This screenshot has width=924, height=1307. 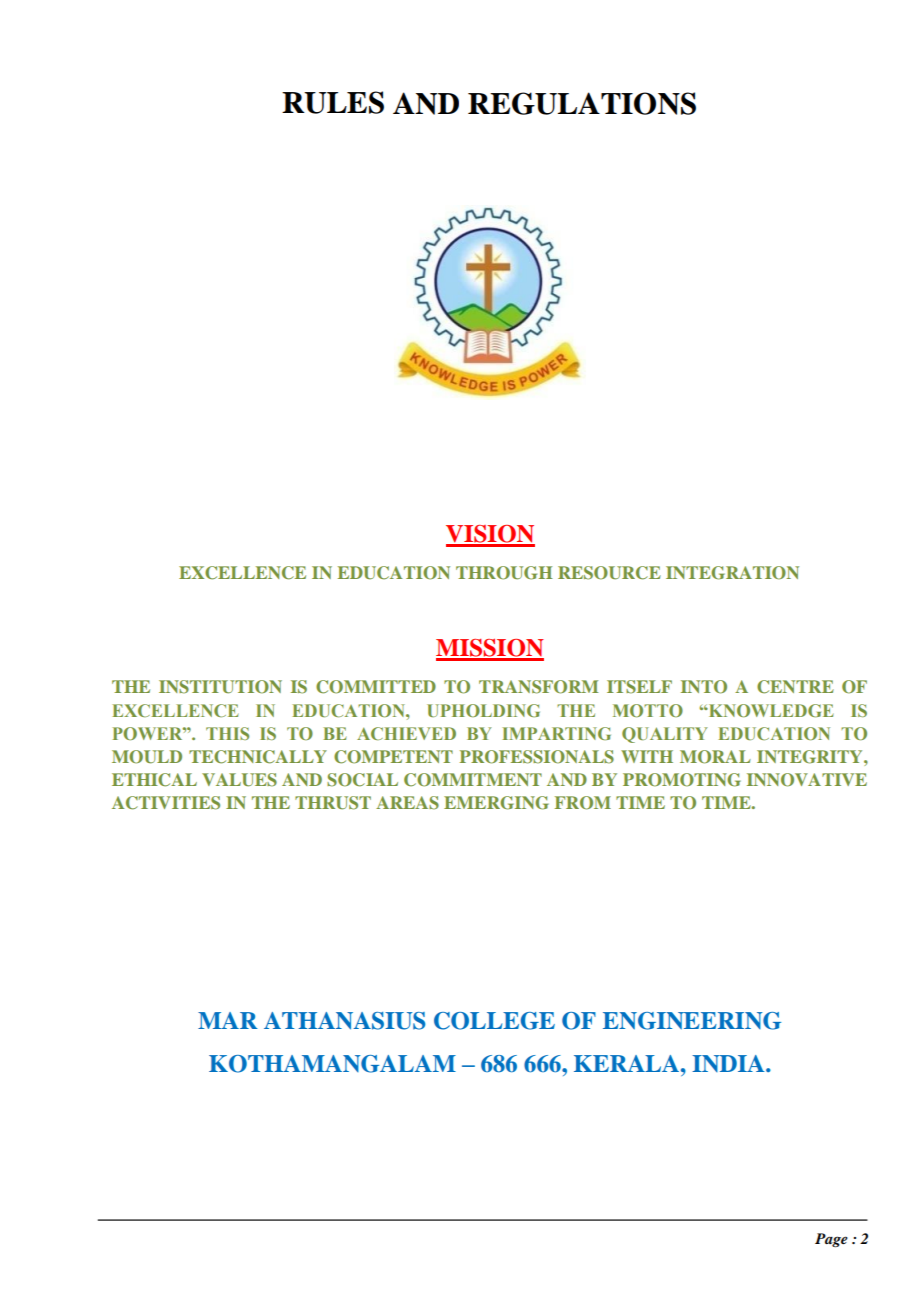 What do you see at coordinates (494, 1021) in the screenshot?
I see `COLLEGE` at bounding box center [494, 1021].
